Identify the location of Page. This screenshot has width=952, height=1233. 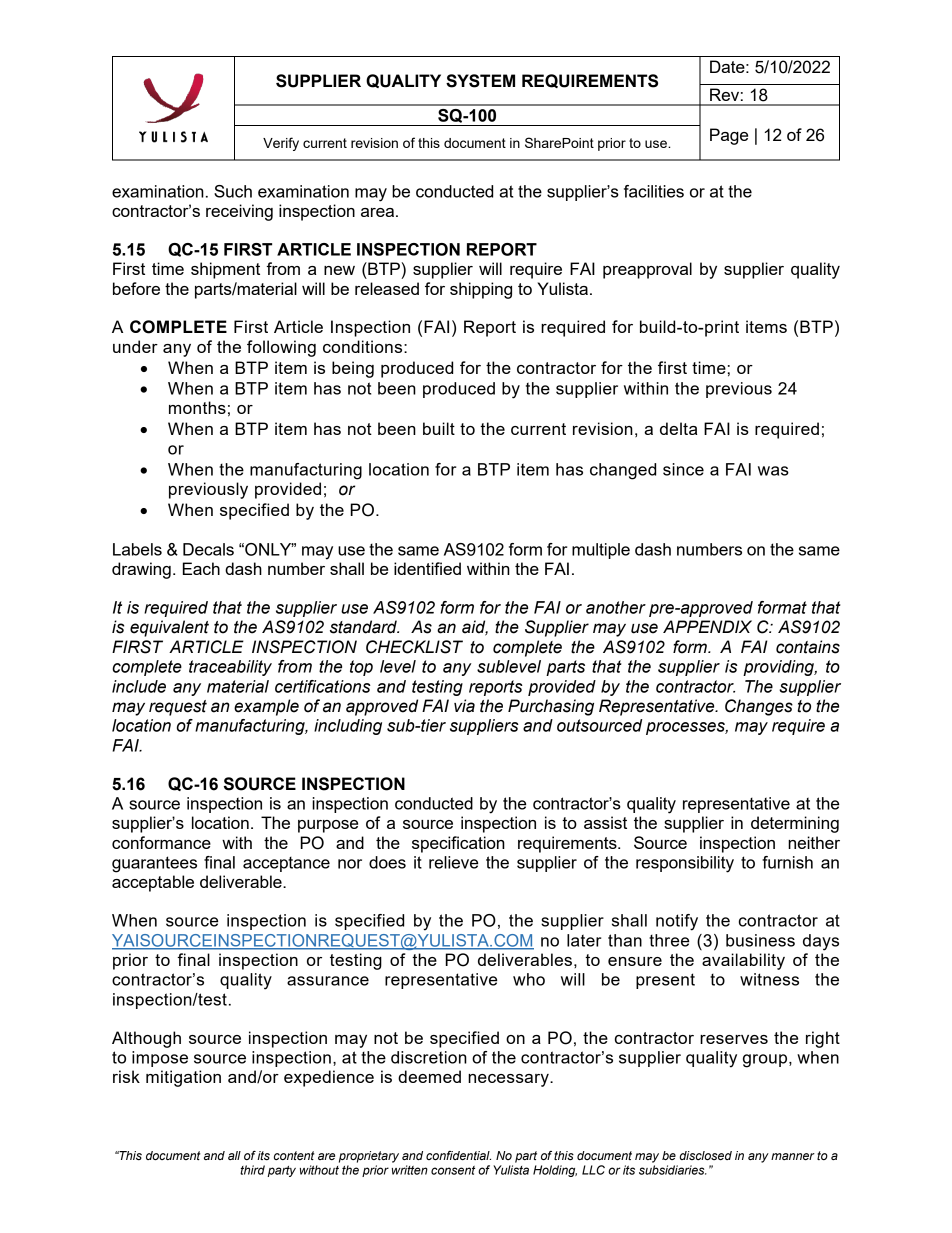
(729, 136).
